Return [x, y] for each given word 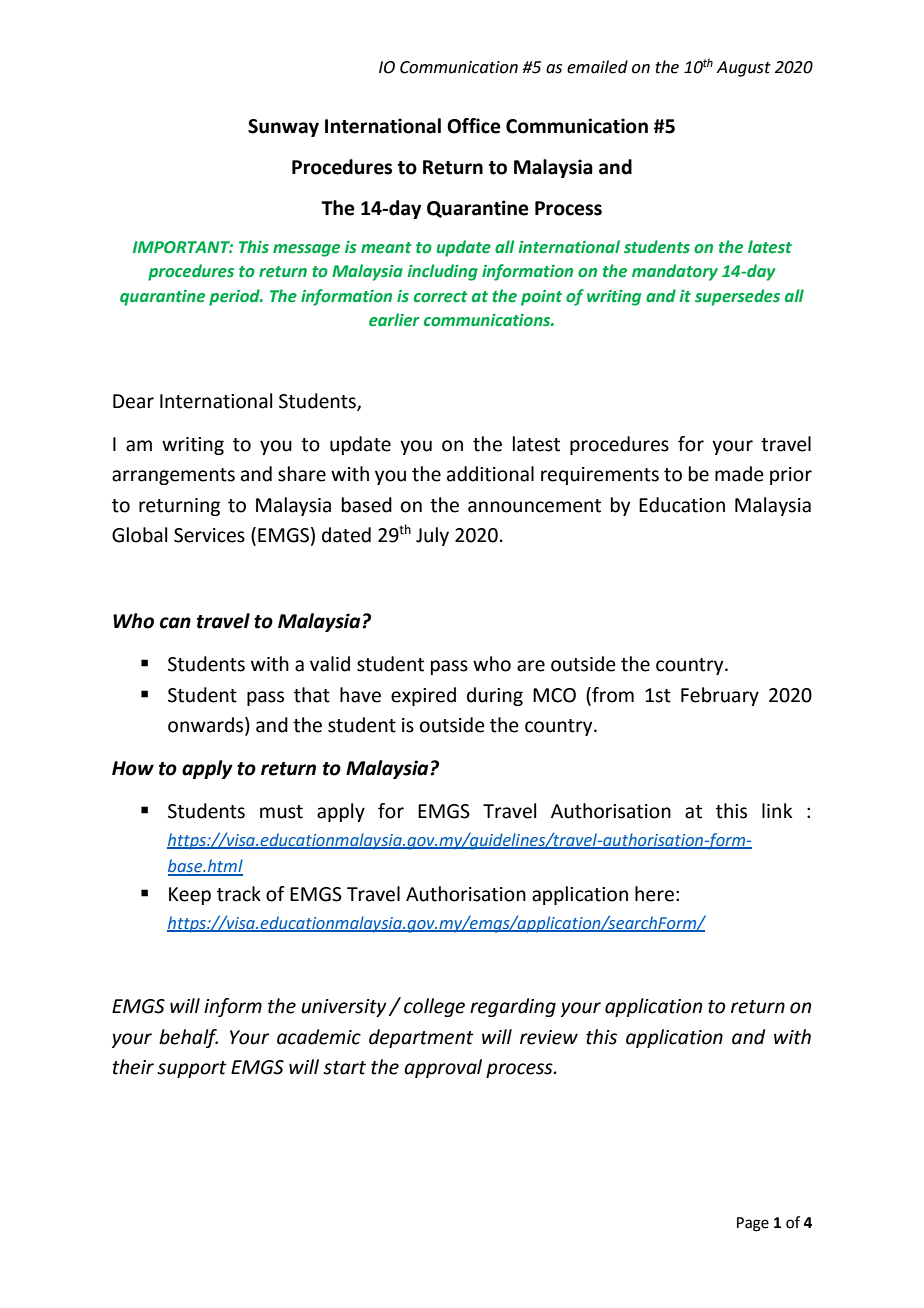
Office [474, 126]
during [495, 696]
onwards [207, 726]
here [654, 894]
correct [441, 297]
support [192, 1069]
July [432, 536]
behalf [188, 1038]
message [306, 250]
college [434, 1007]
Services [209, 535]
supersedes [737, 297]
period [235, 297]
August [744, 69]
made [739, 474]
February [720, 696]
